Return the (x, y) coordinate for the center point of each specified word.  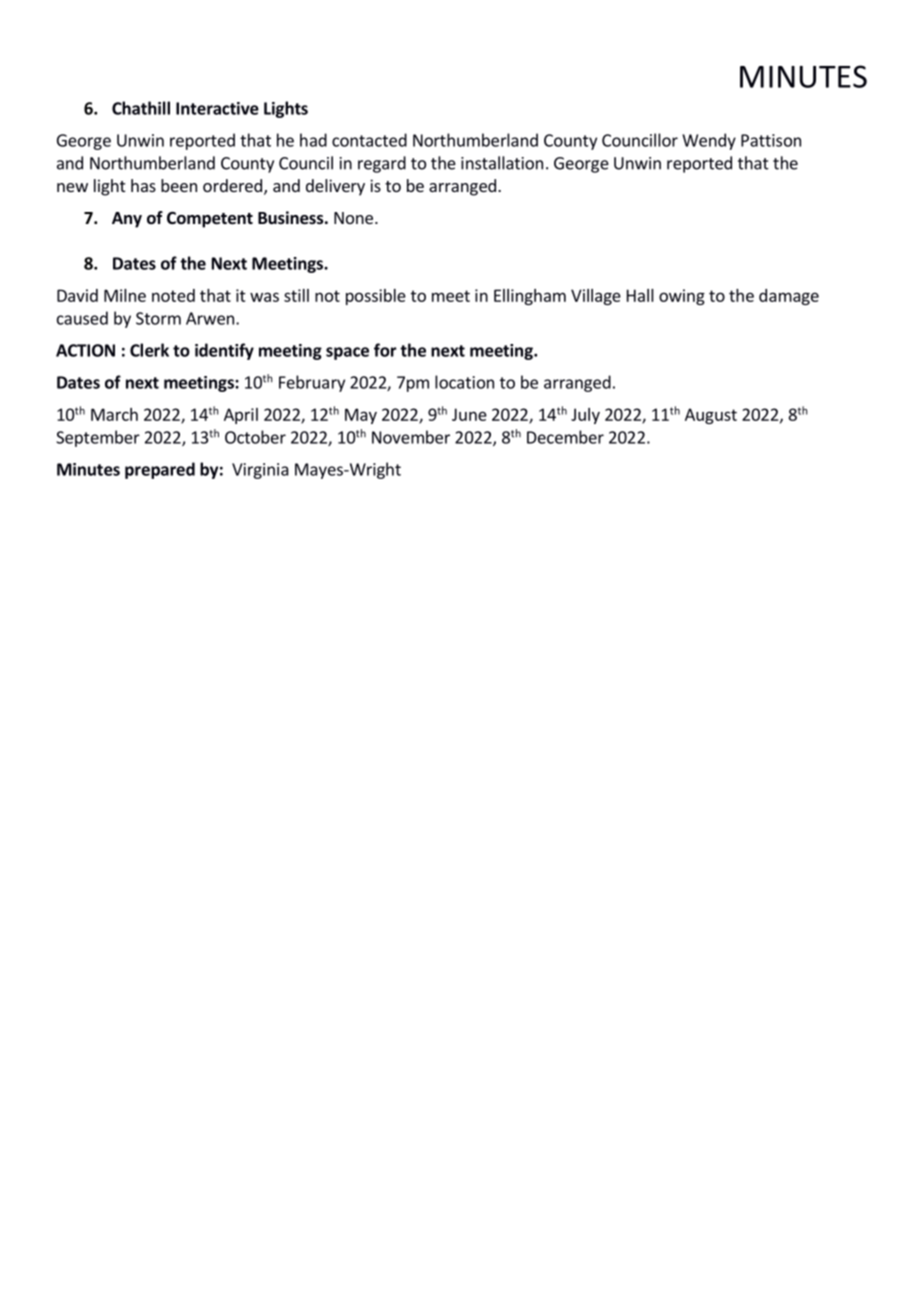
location (464, 382)
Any (127, 220)
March (114, 414)
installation (502, 163)
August (711, 416)
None (353, 218)
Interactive (217, 108)
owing (682, 297)
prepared (160, 470)
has (143, 185)
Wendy (709, 141)
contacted (369, 140)
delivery (335, 187)
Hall (640, 295)
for (385, 350)
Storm (158, 318)
